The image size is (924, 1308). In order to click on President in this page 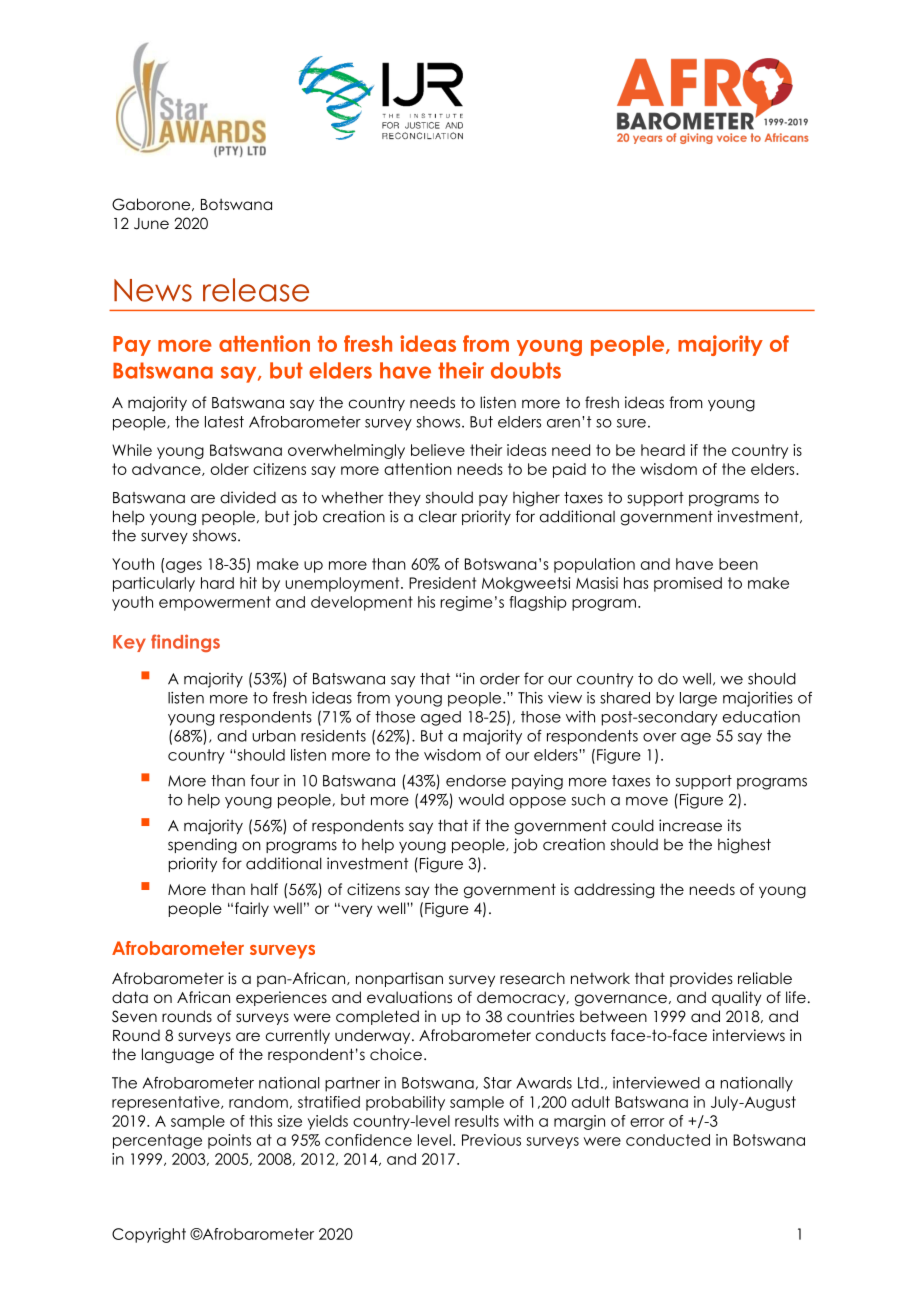, I will do `click(443, 583)`.
